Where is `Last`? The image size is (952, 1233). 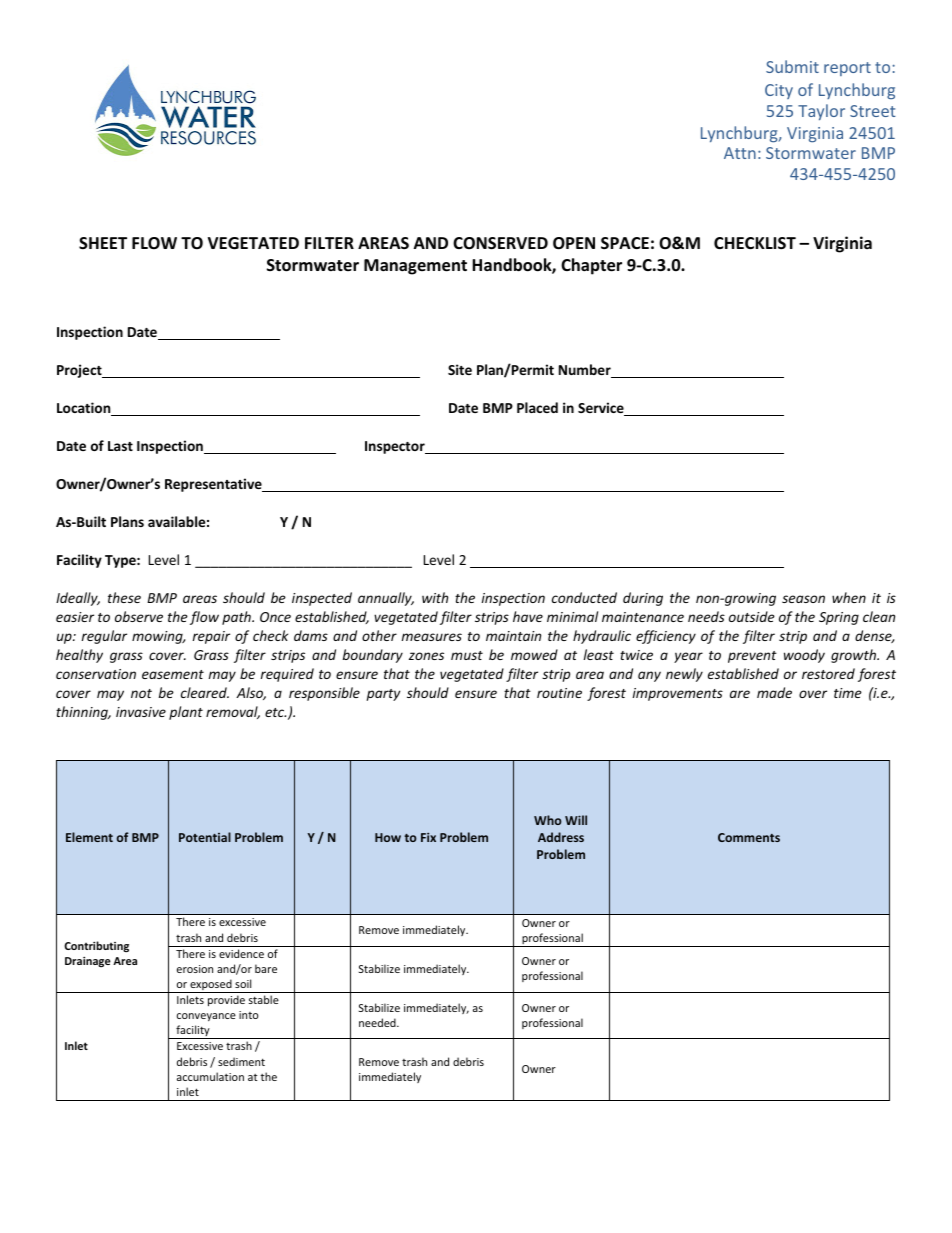
Last is located at coordinates (120, 446).
